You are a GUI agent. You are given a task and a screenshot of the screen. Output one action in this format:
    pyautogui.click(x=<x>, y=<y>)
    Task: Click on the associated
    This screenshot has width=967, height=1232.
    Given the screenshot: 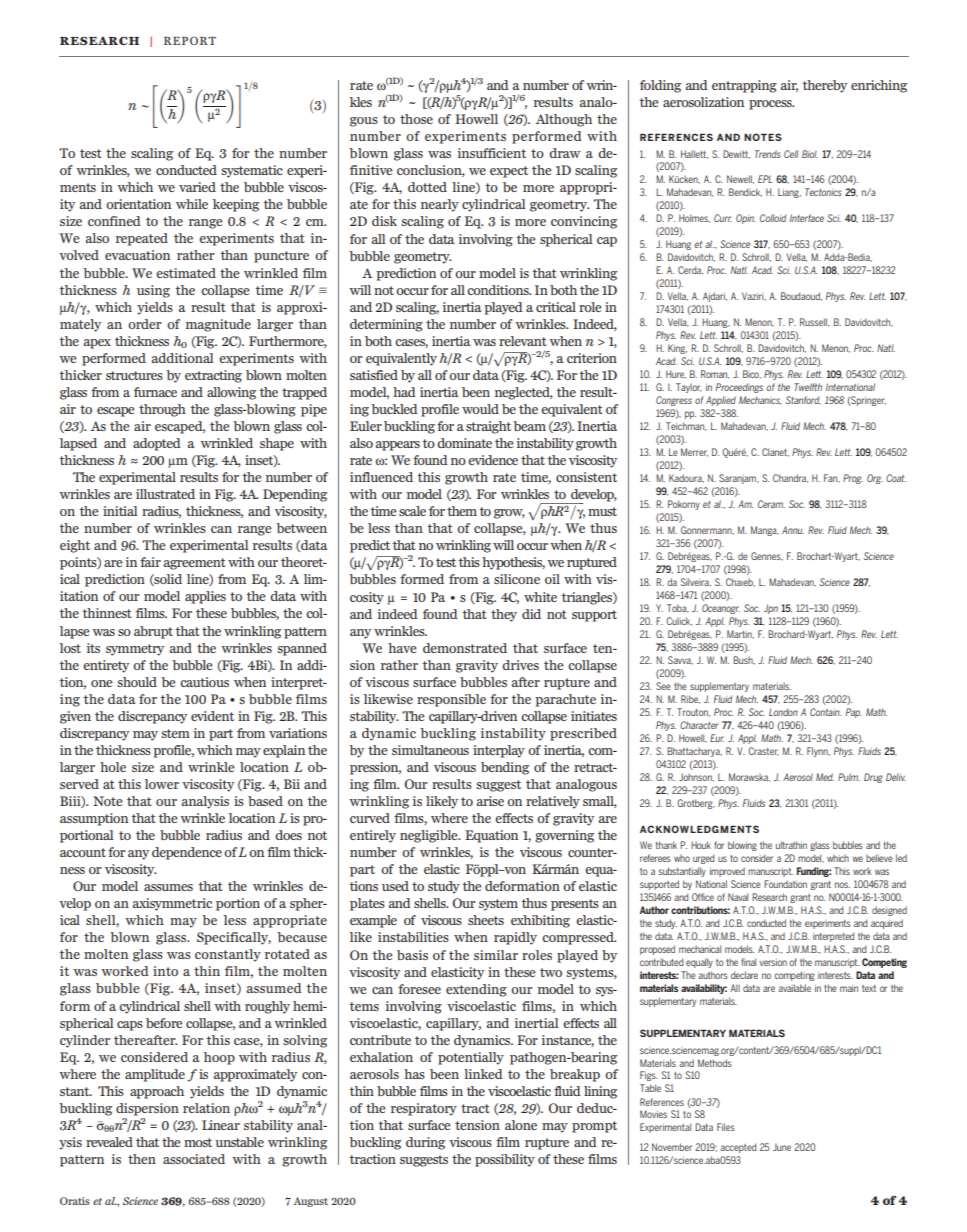 What is the action you would take?
    pyautogui.click(x=194, y=1159)
